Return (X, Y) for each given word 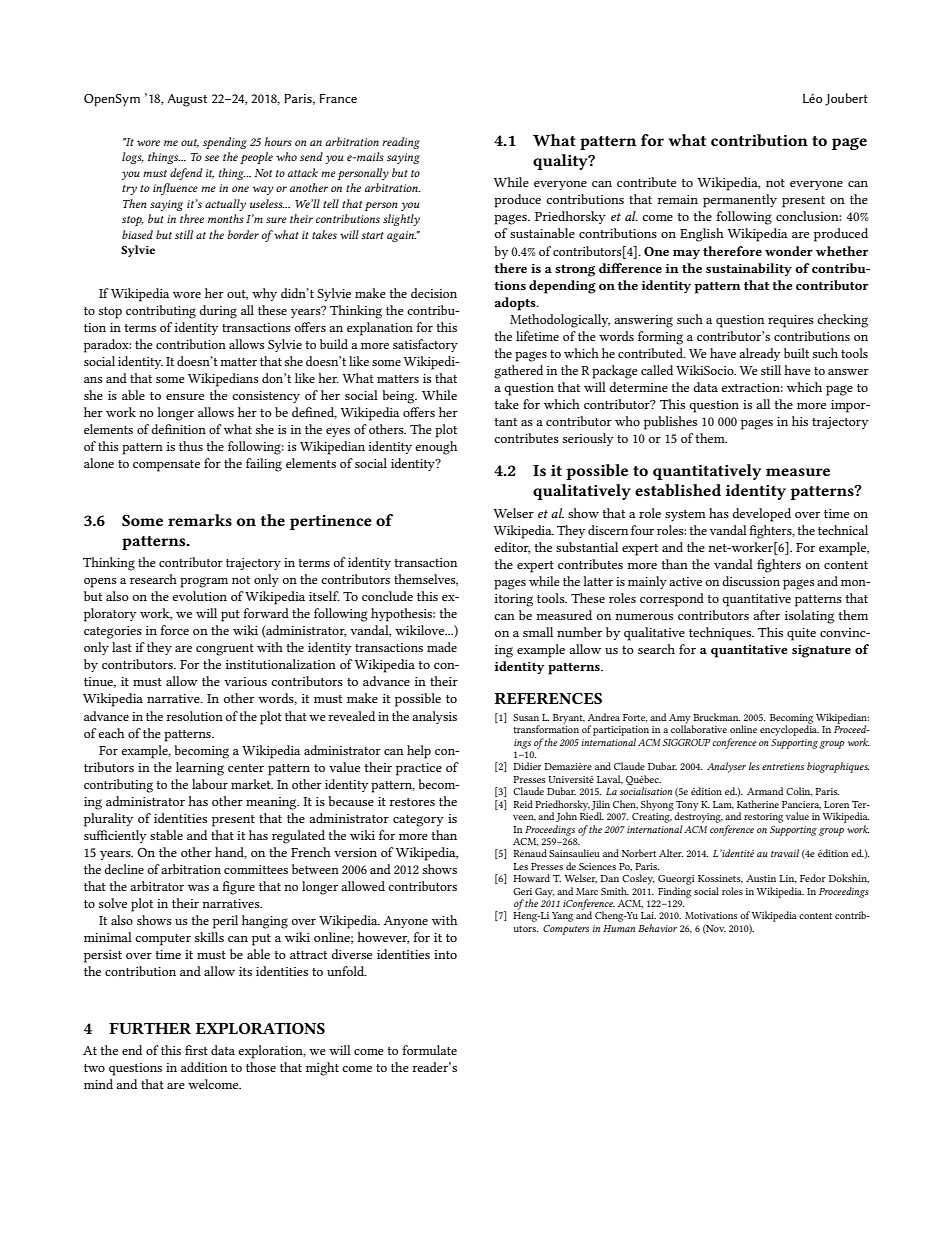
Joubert (846, 99)
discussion (751, 581)
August (187, 100)
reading (401, 143)
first (196, 1050)
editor (512, 548)
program (204, 582)
